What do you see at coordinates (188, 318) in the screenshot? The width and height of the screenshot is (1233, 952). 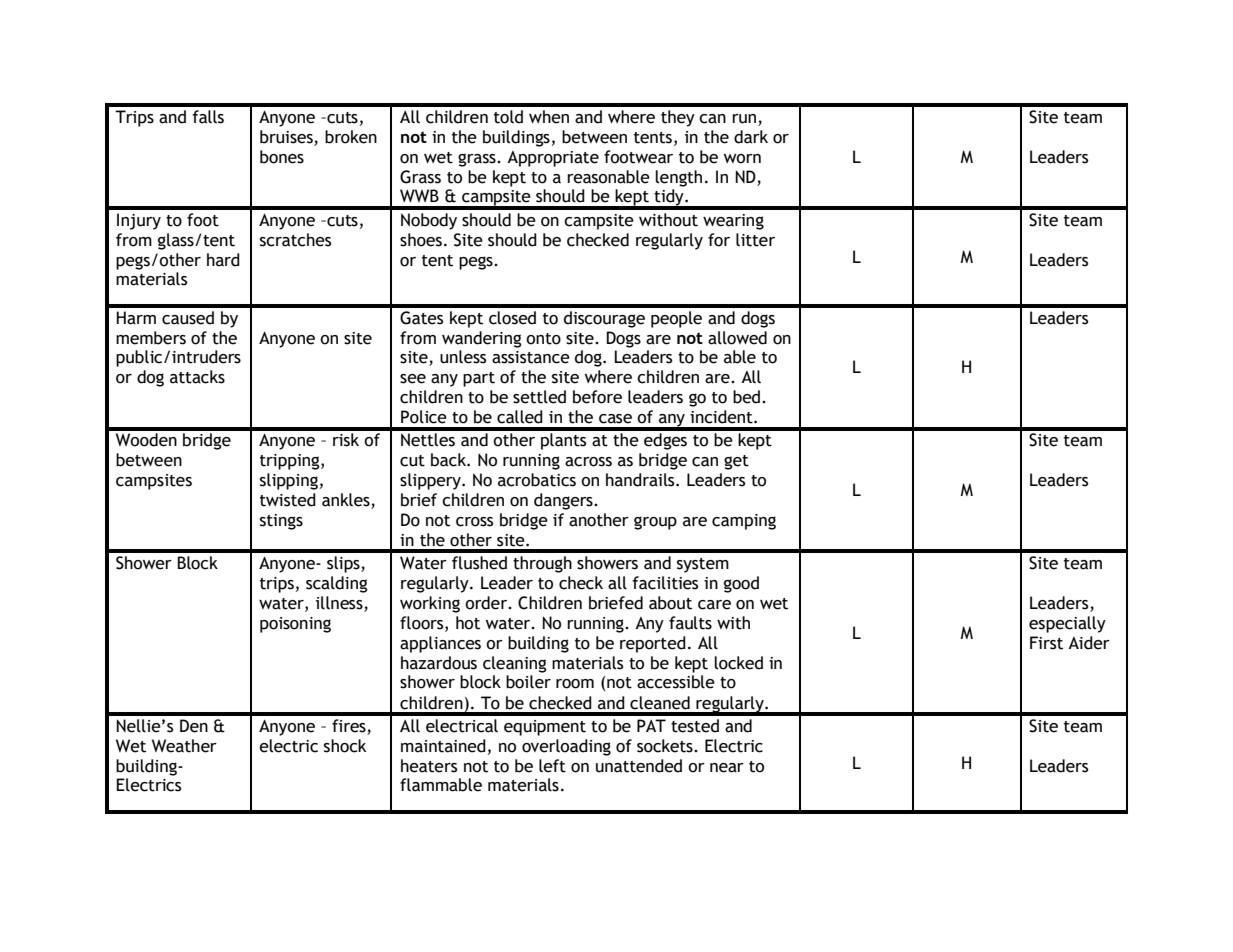 I see `caused` at bounding box center [188, 318].
